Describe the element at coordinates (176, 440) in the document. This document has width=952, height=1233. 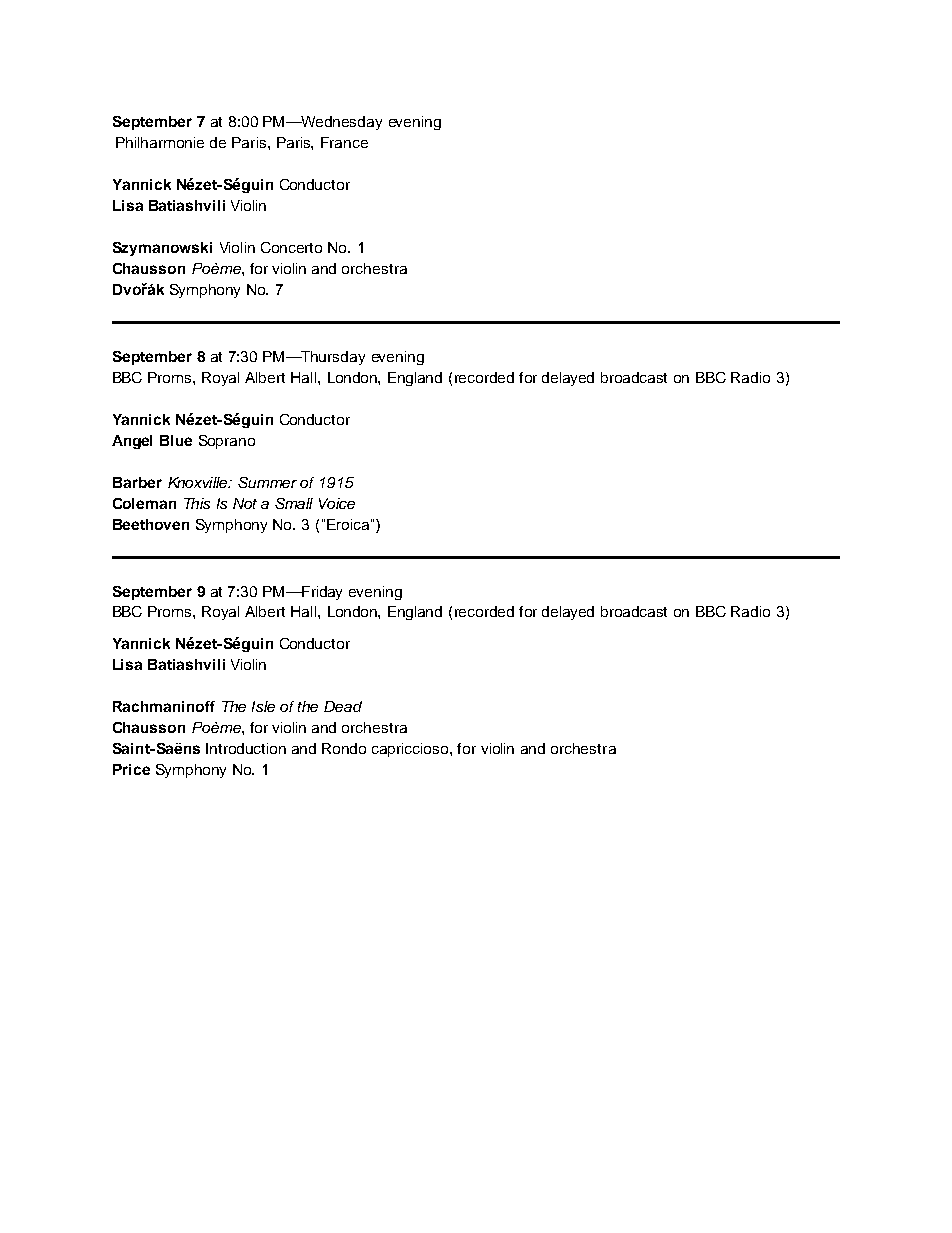
I see `Blue` at that location.
